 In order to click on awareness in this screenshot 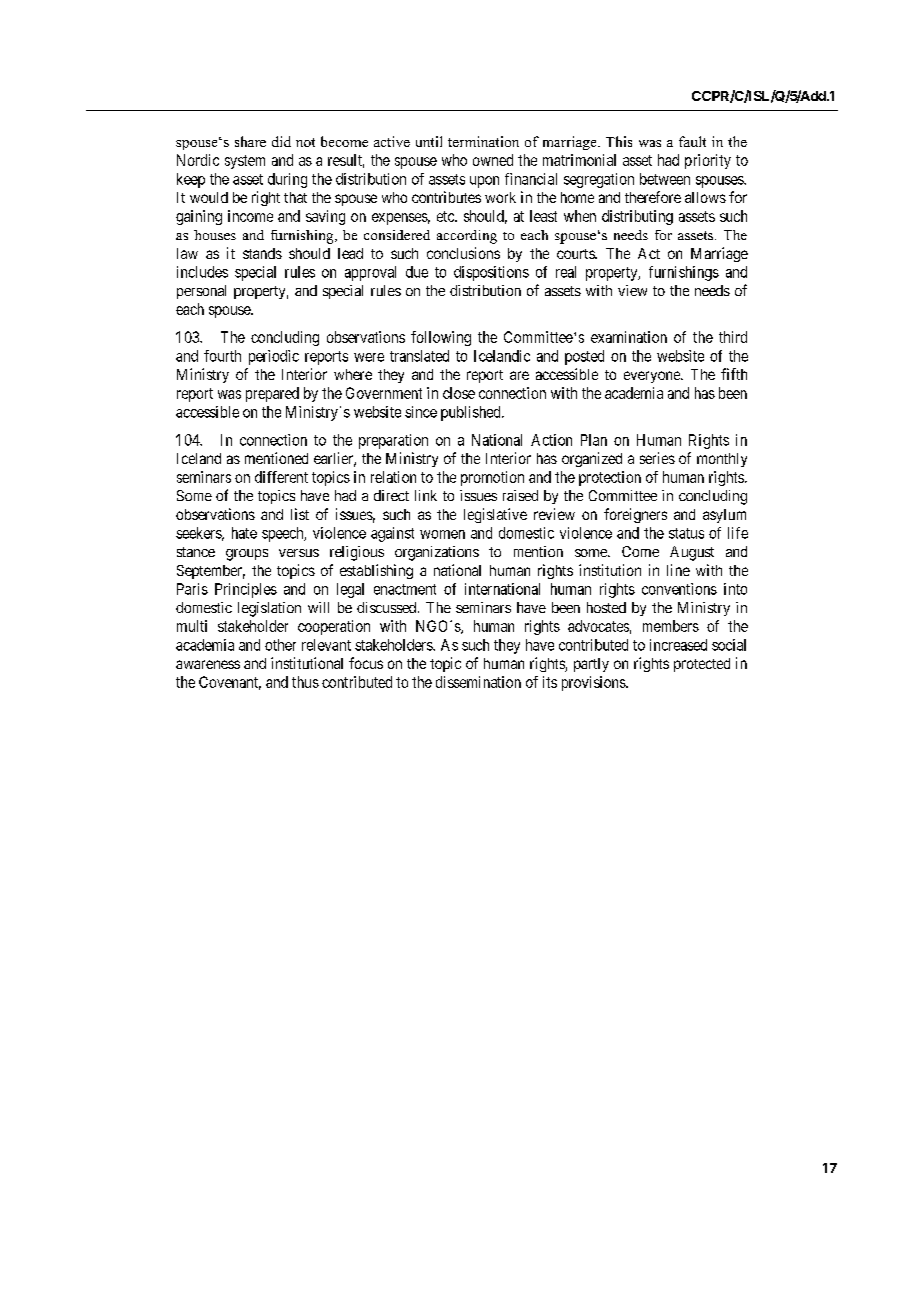, I will do `click(208, 664)`.
